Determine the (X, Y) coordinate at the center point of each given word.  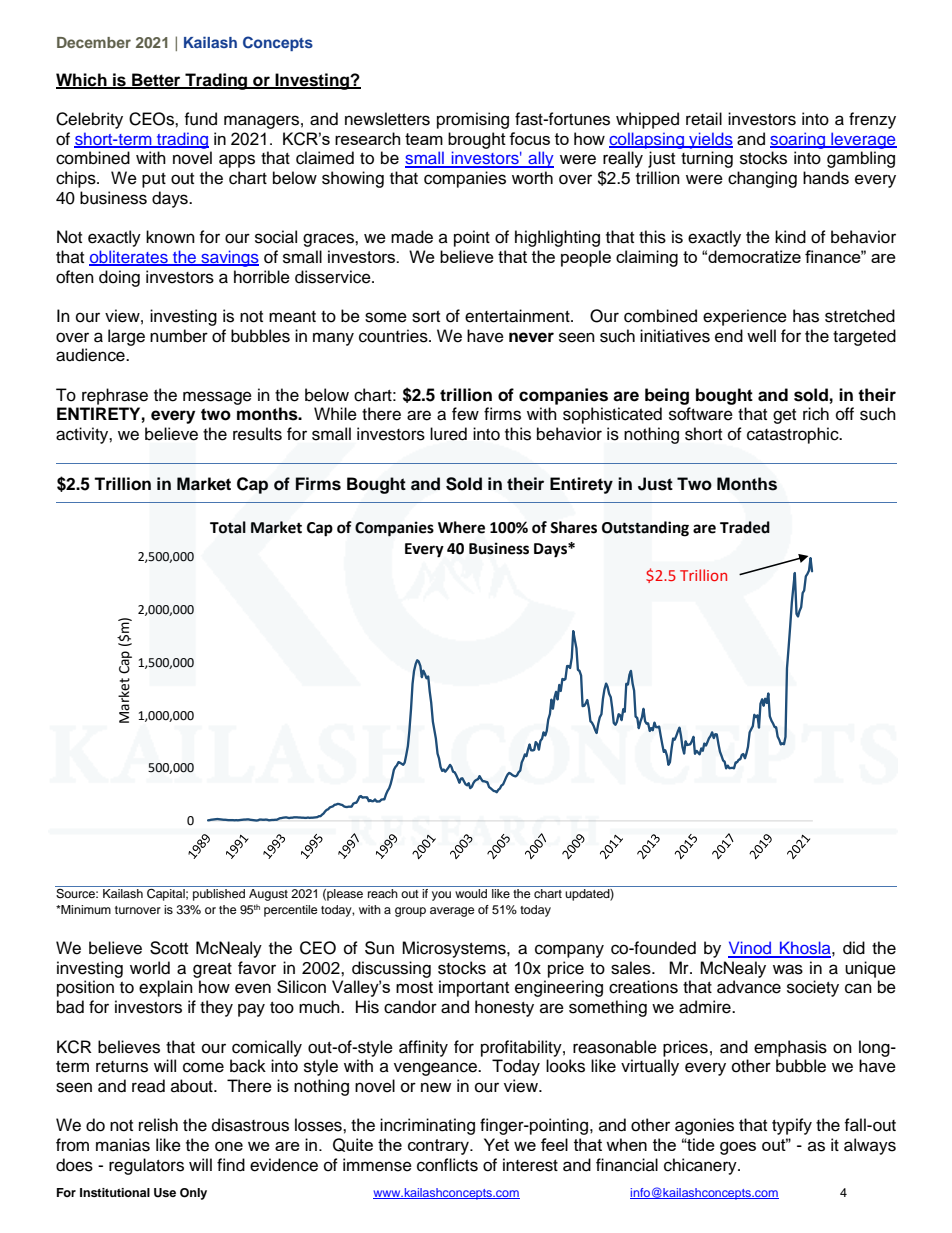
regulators (146, 1166)
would (471, 893)
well (761, 336)
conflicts (447, 1165)
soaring (799, 140)
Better (156, 80)
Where (461, 527)
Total (228, 527)
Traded (745, 527)
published (219, 895)
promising (473, 120)
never (531, 337)
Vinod (751, 949)
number (179, 336)
